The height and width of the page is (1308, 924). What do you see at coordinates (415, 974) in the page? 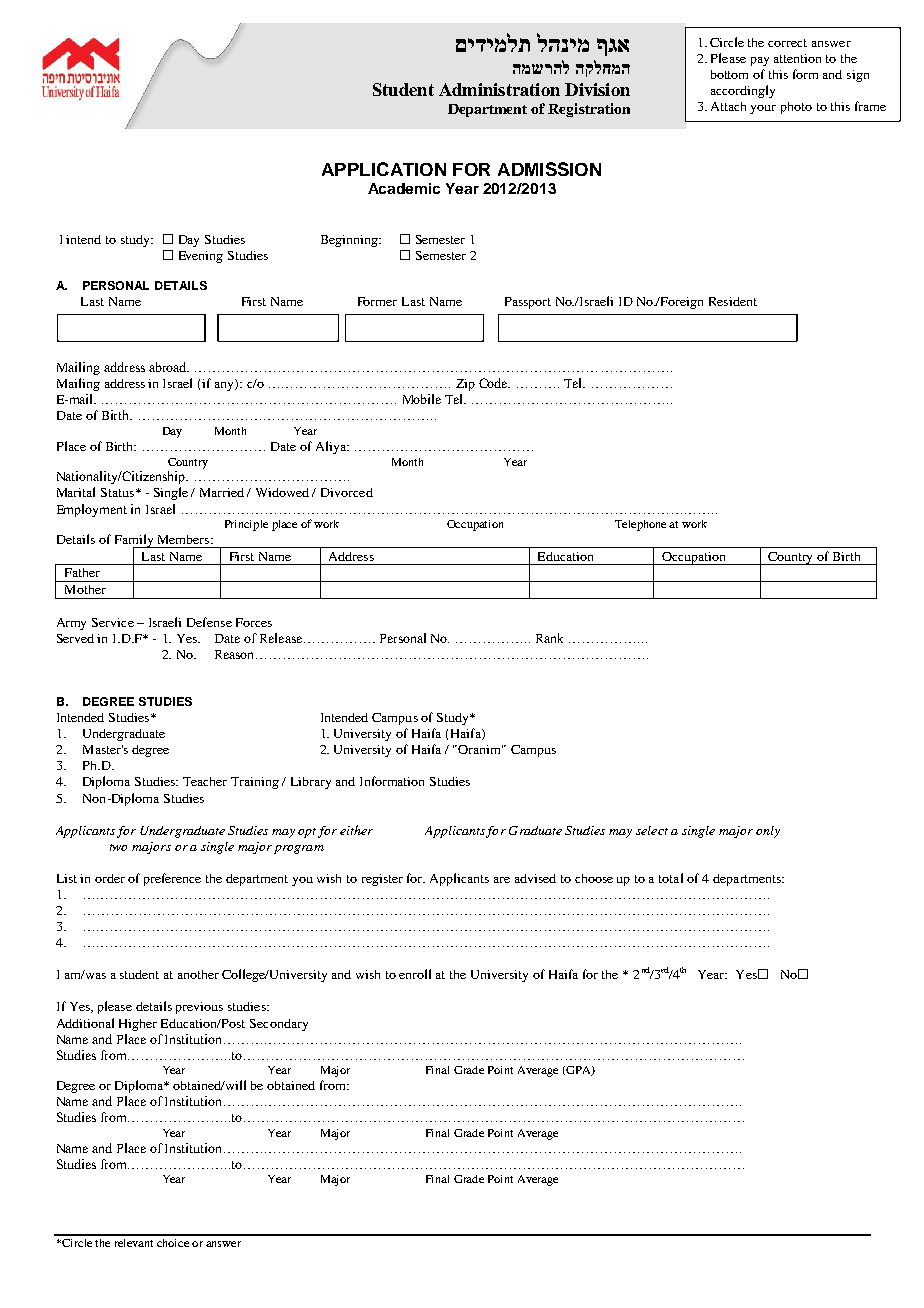
I see `enroll` at bounding box center [415, 974].
